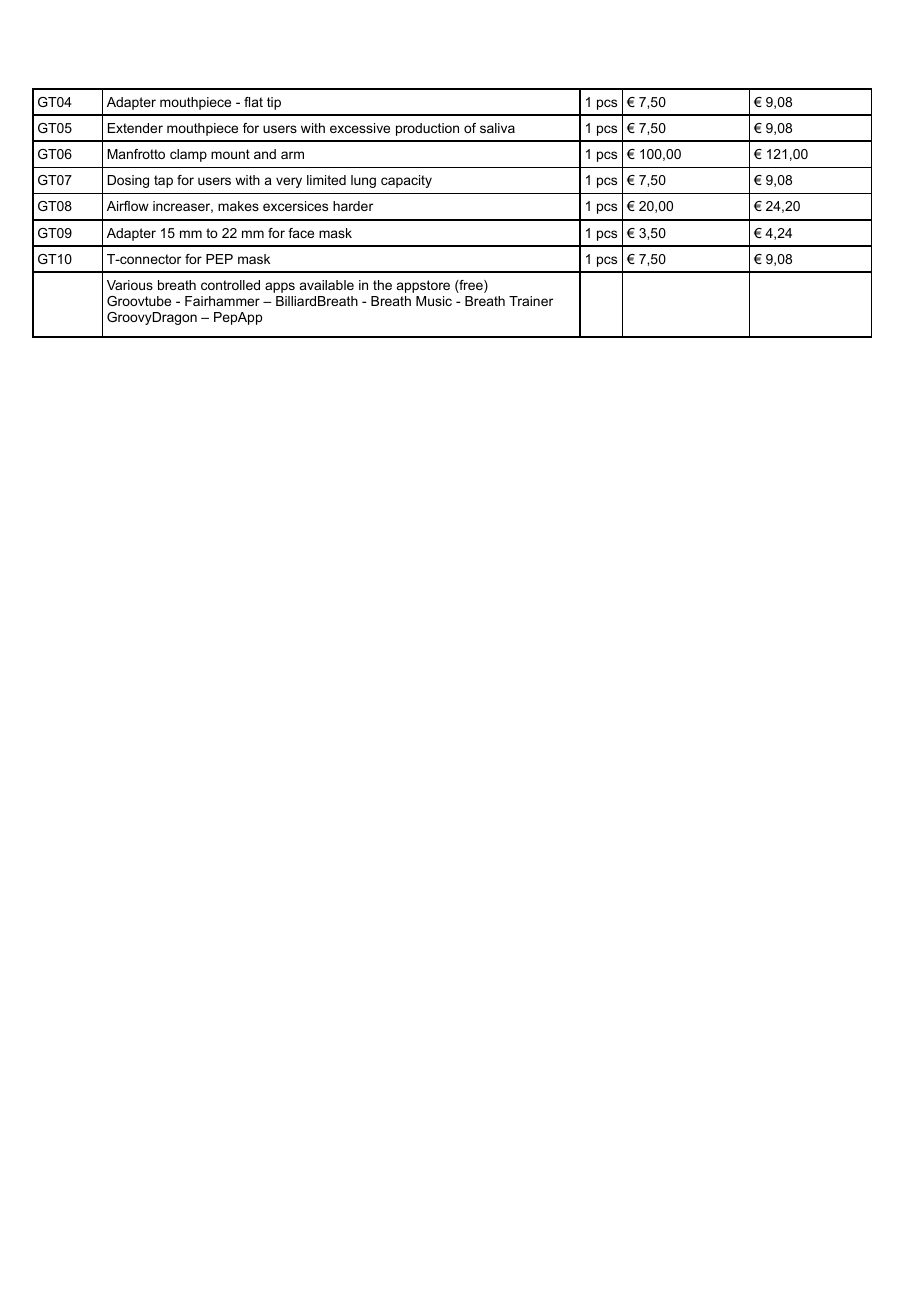 Image resolution: width=924 pixels, height=1308 pixels. I want to click on controlled, so click(230, 285).
